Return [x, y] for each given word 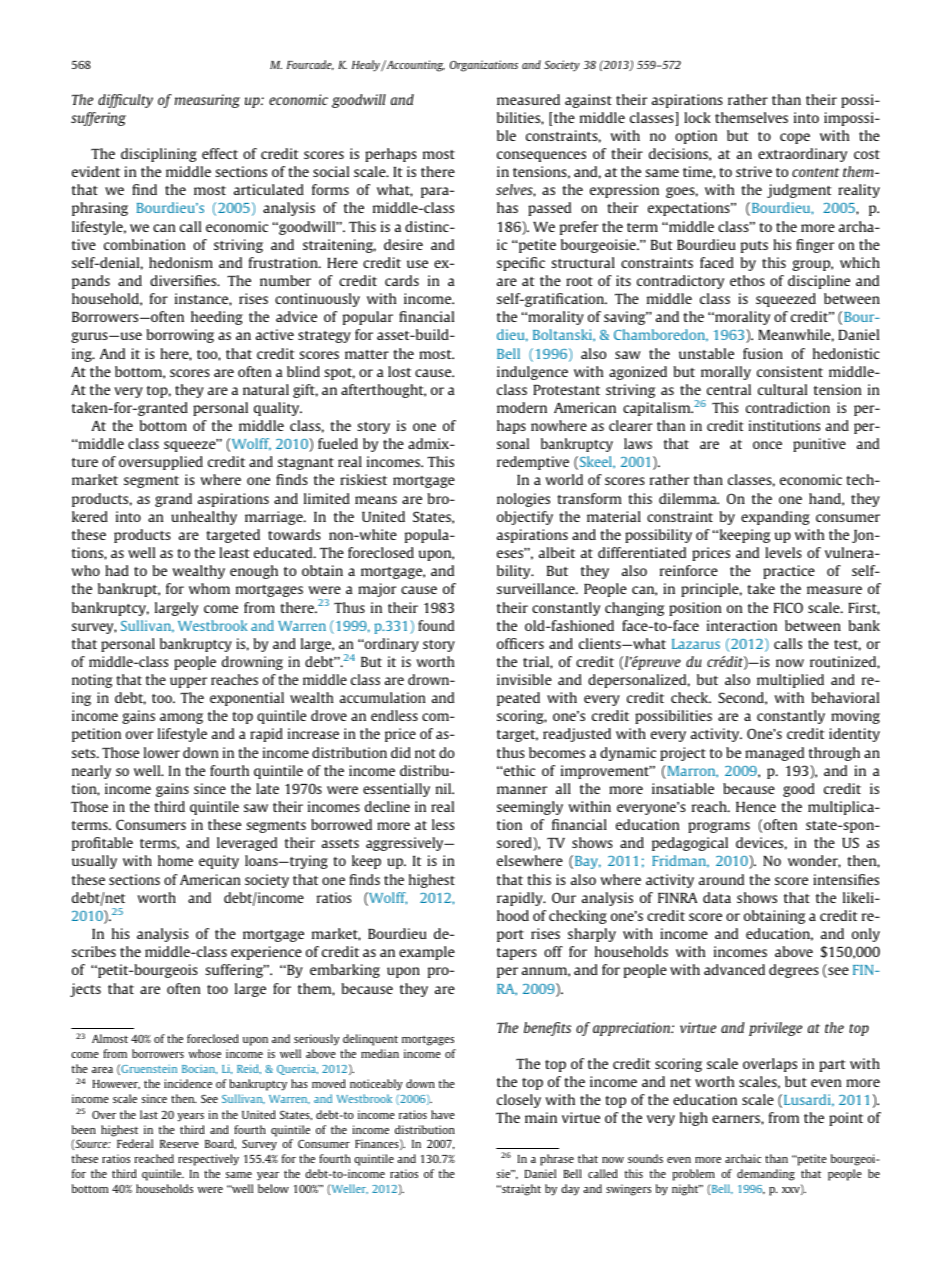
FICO [788, 607]
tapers [517, 954]
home [175, 860]
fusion [763, 353]
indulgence [532, 373]
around [721, 879]
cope [795, 138]
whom [209, 588]
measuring [207, 101]
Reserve [179, 1144]
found [436, 625]
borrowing [180, 336]
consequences [541, 156]
